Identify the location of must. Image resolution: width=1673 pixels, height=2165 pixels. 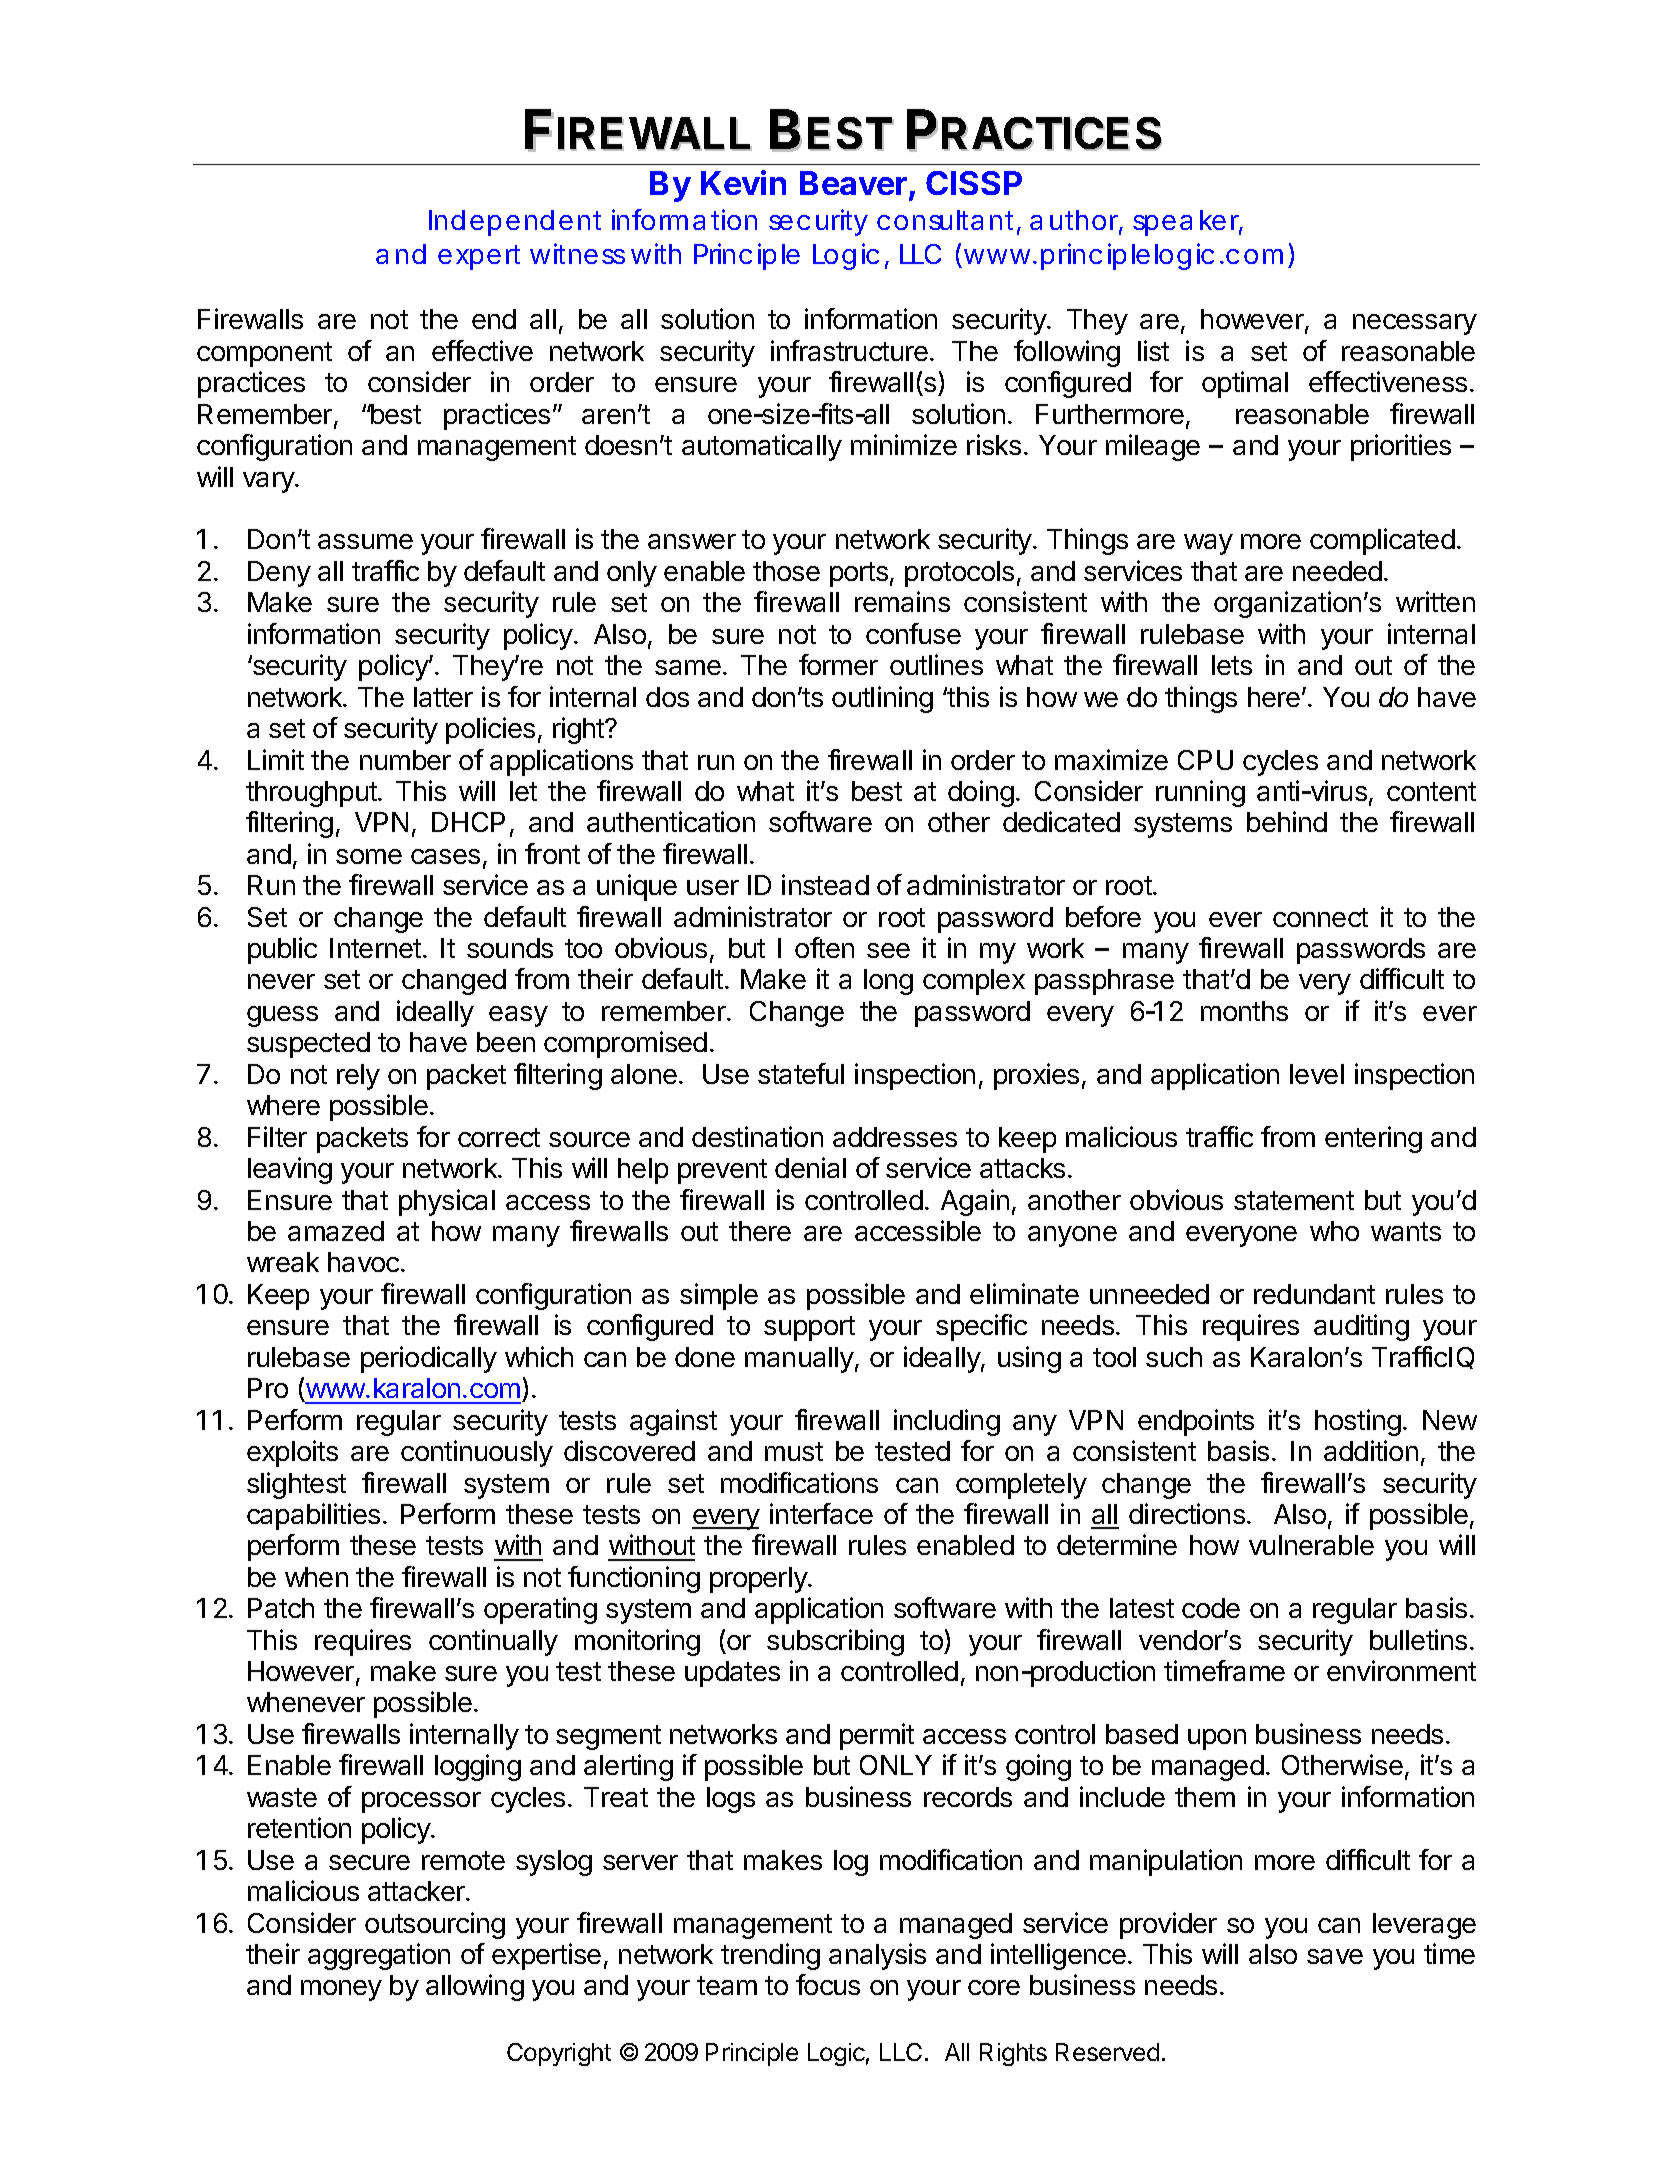
(794, 1451).
